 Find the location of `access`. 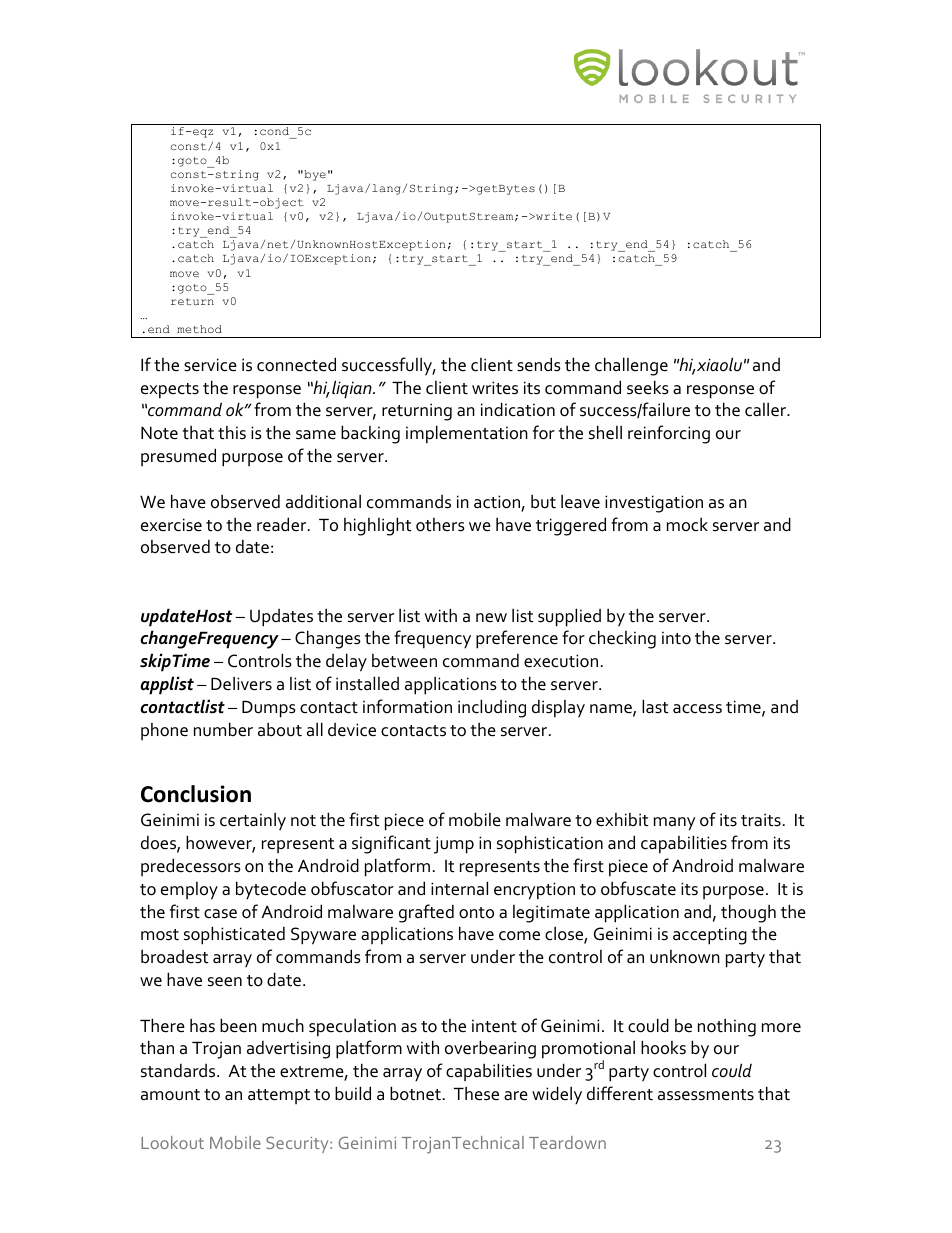

access is located at coordinates (697, 709).
